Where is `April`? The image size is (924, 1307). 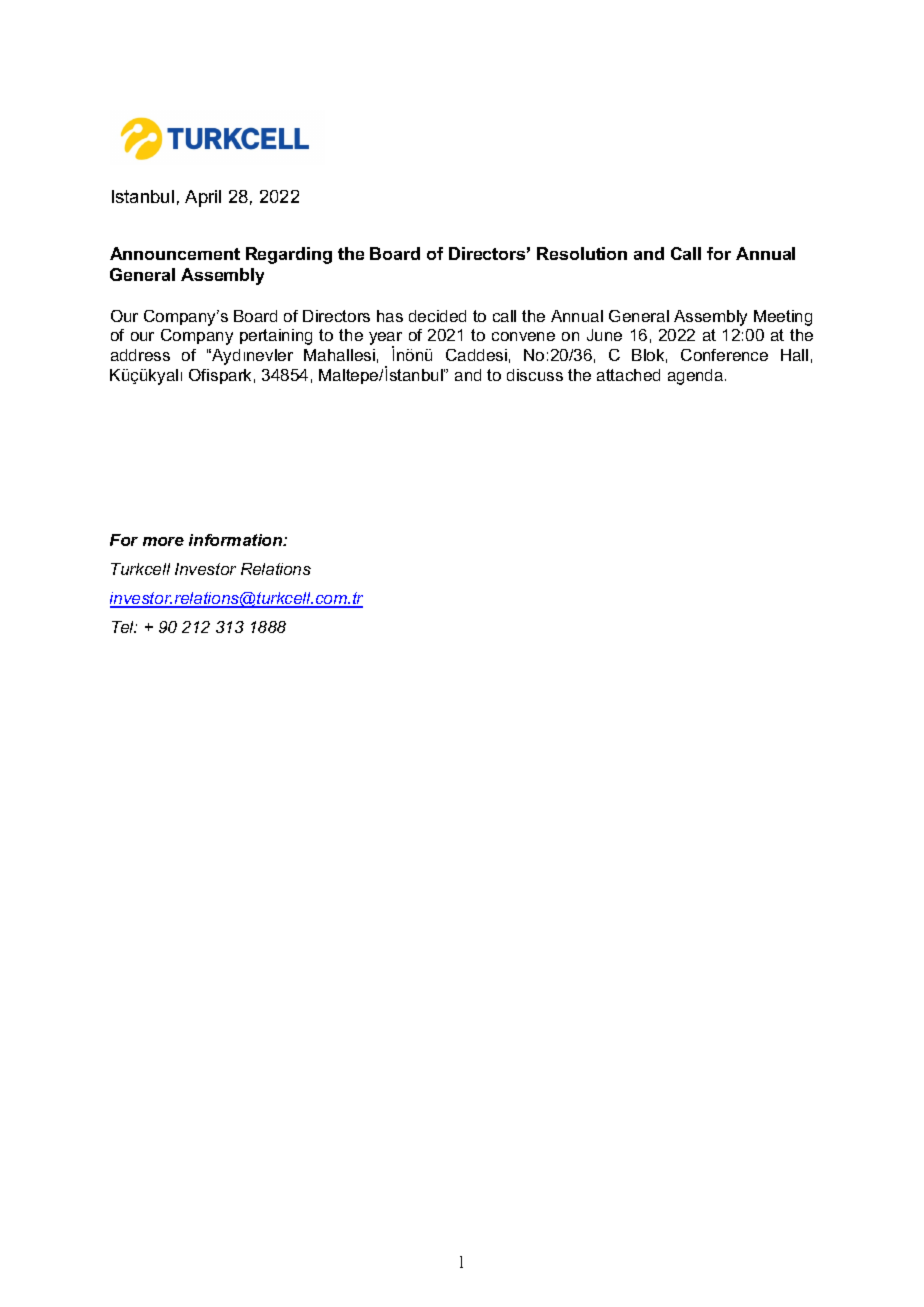
April is located at coordinates (203, 198).
